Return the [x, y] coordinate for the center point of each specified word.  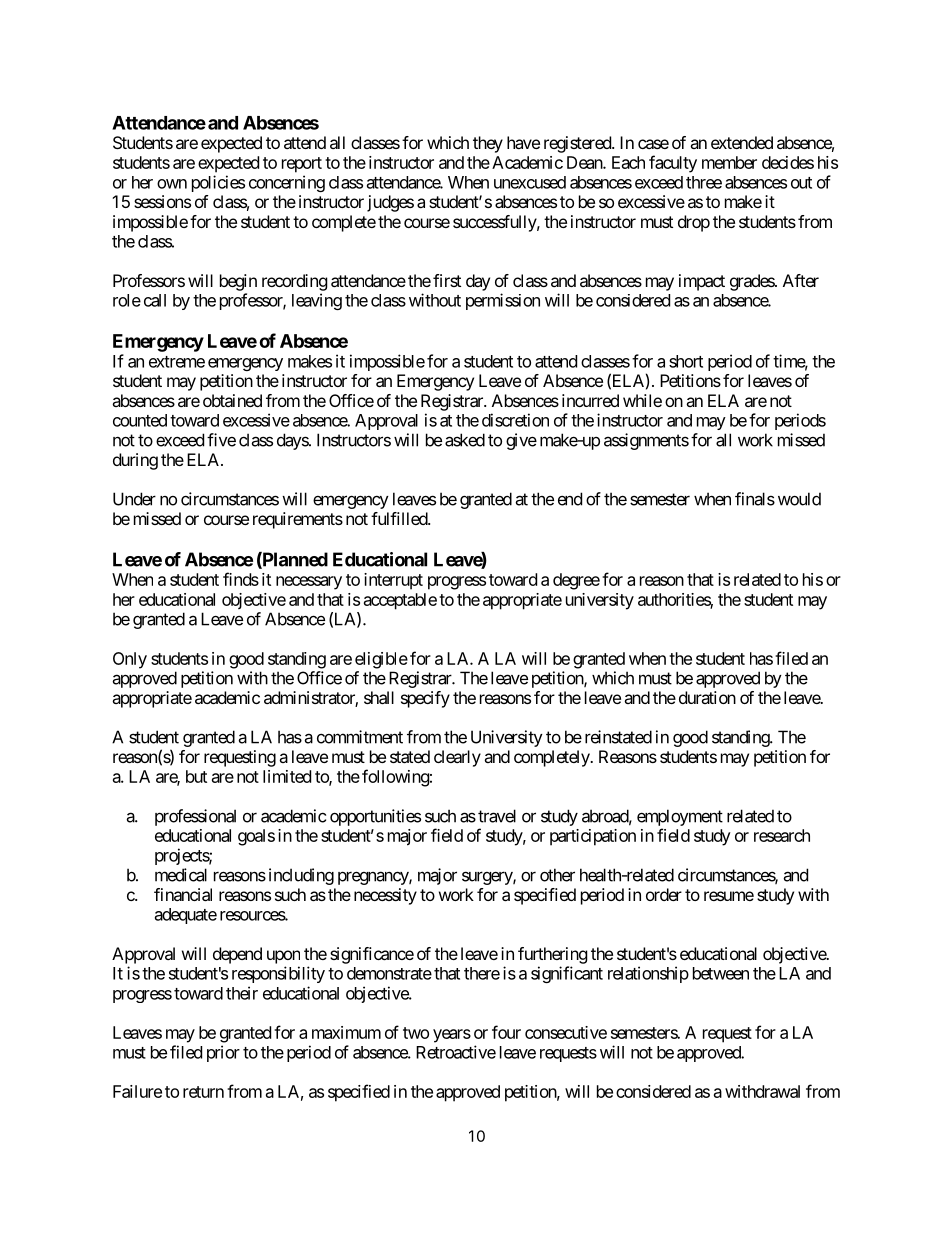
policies [218, 183]
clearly [457, 758]
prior [223, 1053]
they [488, 144]
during [135, 461]
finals [755, 499]
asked [465, 440]
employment [680, 817]
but [196, 776]
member [729, 162]
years [452, 1036]
